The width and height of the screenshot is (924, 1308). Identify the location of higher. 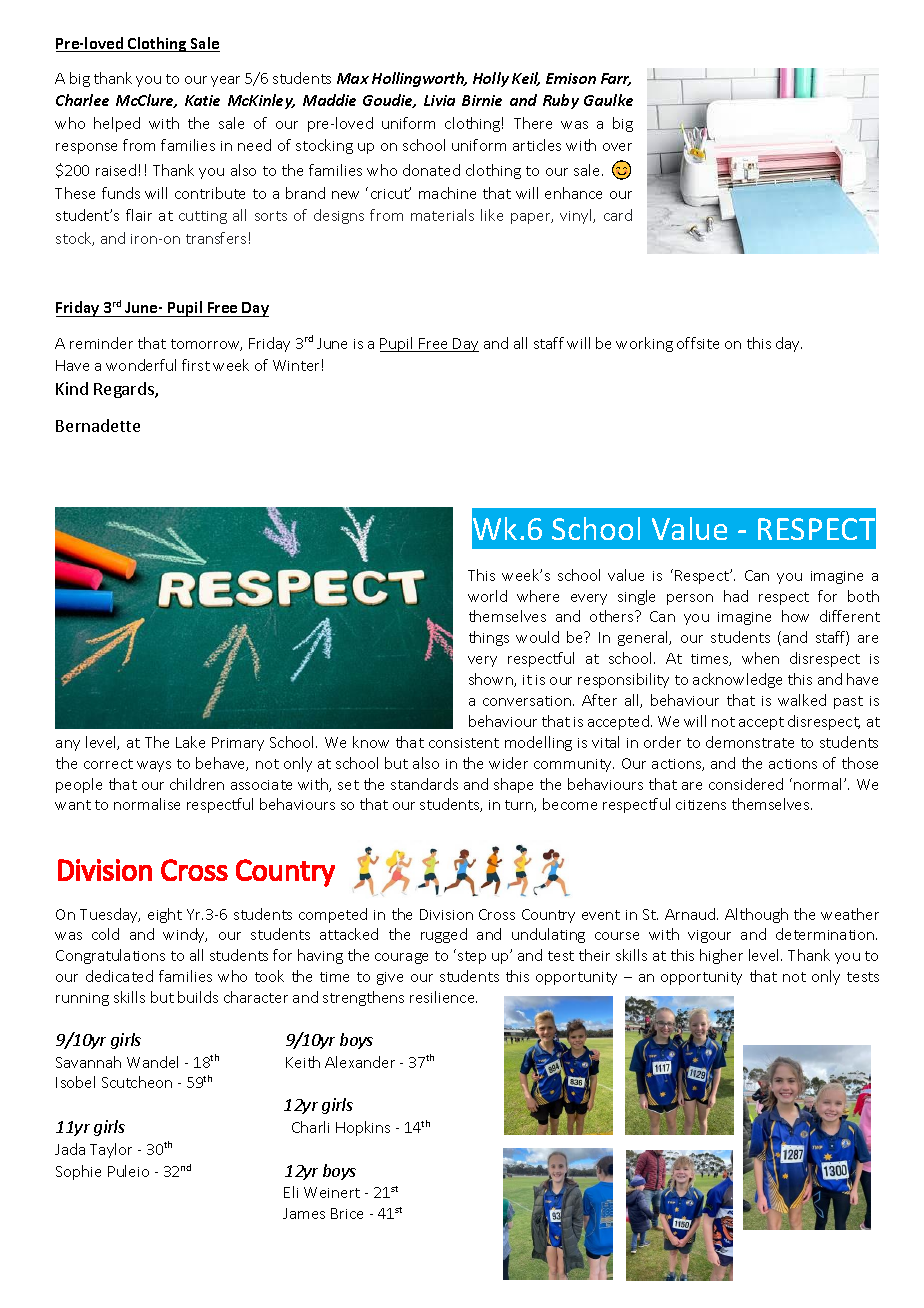
(721, 956).
